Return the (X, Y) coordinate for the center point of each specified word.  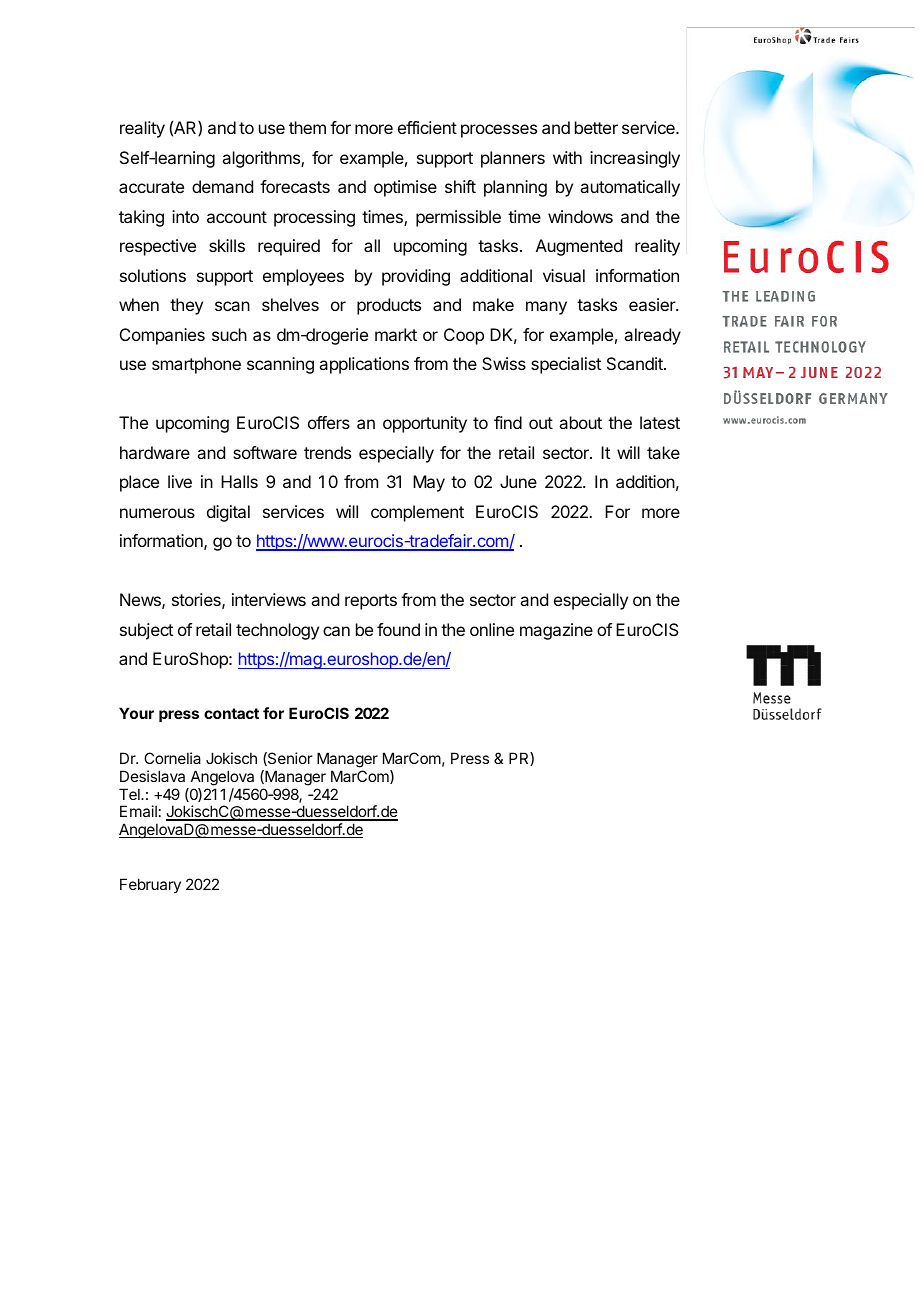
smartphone (196, 365)
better (596, 127)
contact (231, 713)
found (398, 629)
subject (146, 631)
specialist (566, 365)
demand (222, 186)
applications (364, 365)
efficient (427, 127)
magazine (556, 631)
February (150, 885)
